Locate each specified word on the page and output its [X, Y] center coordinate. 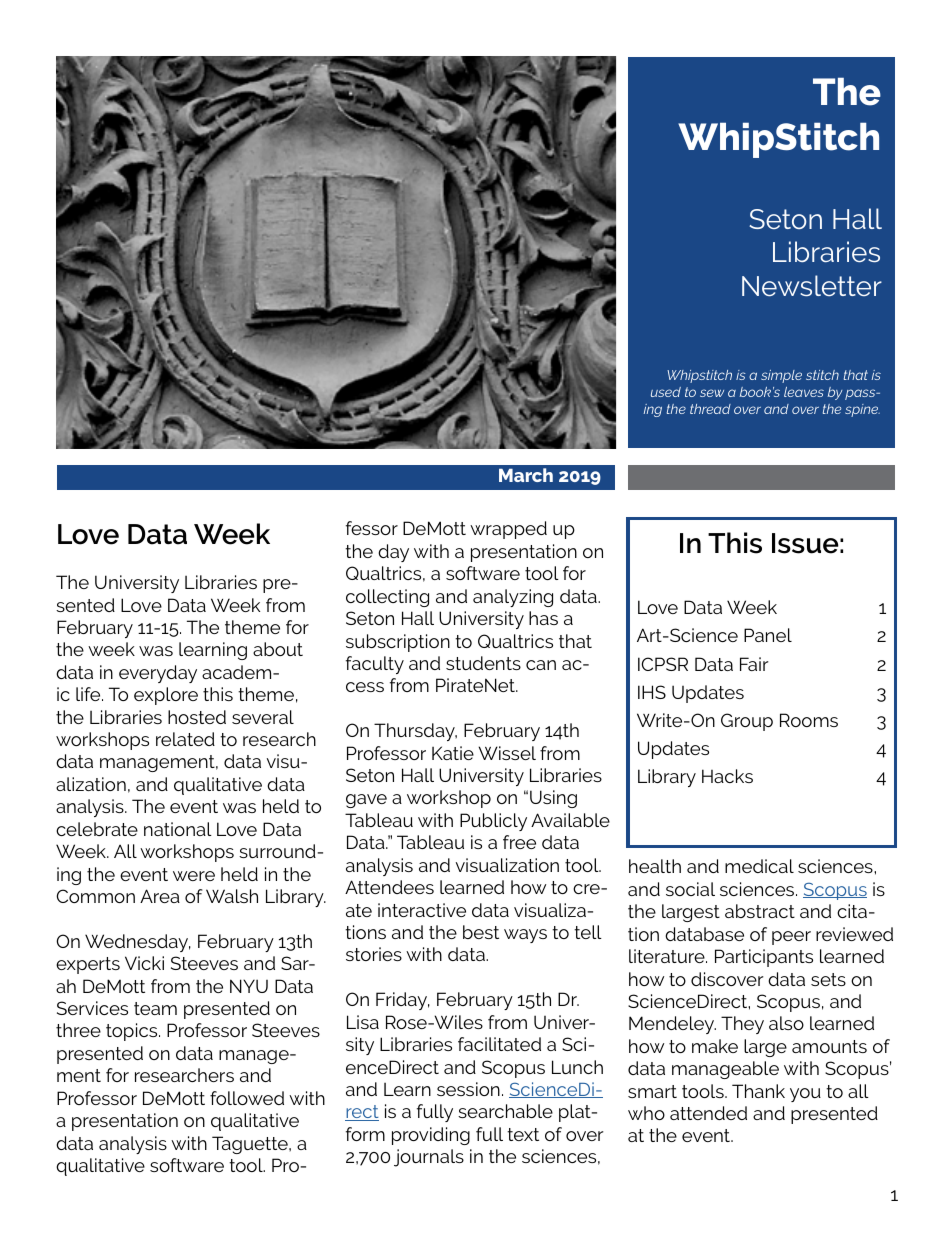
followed [247, 1098]
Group [747, 722]
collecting [387, 598]
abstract [760, 911]
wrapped [508, 530]
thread [710, 409]
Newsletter [812, 285]
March [526, 475]
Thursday [415, 732]
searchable [505, 1111]
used [666, 392]
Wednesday [138, 943]
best [481, 932]
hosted [197, 717]
